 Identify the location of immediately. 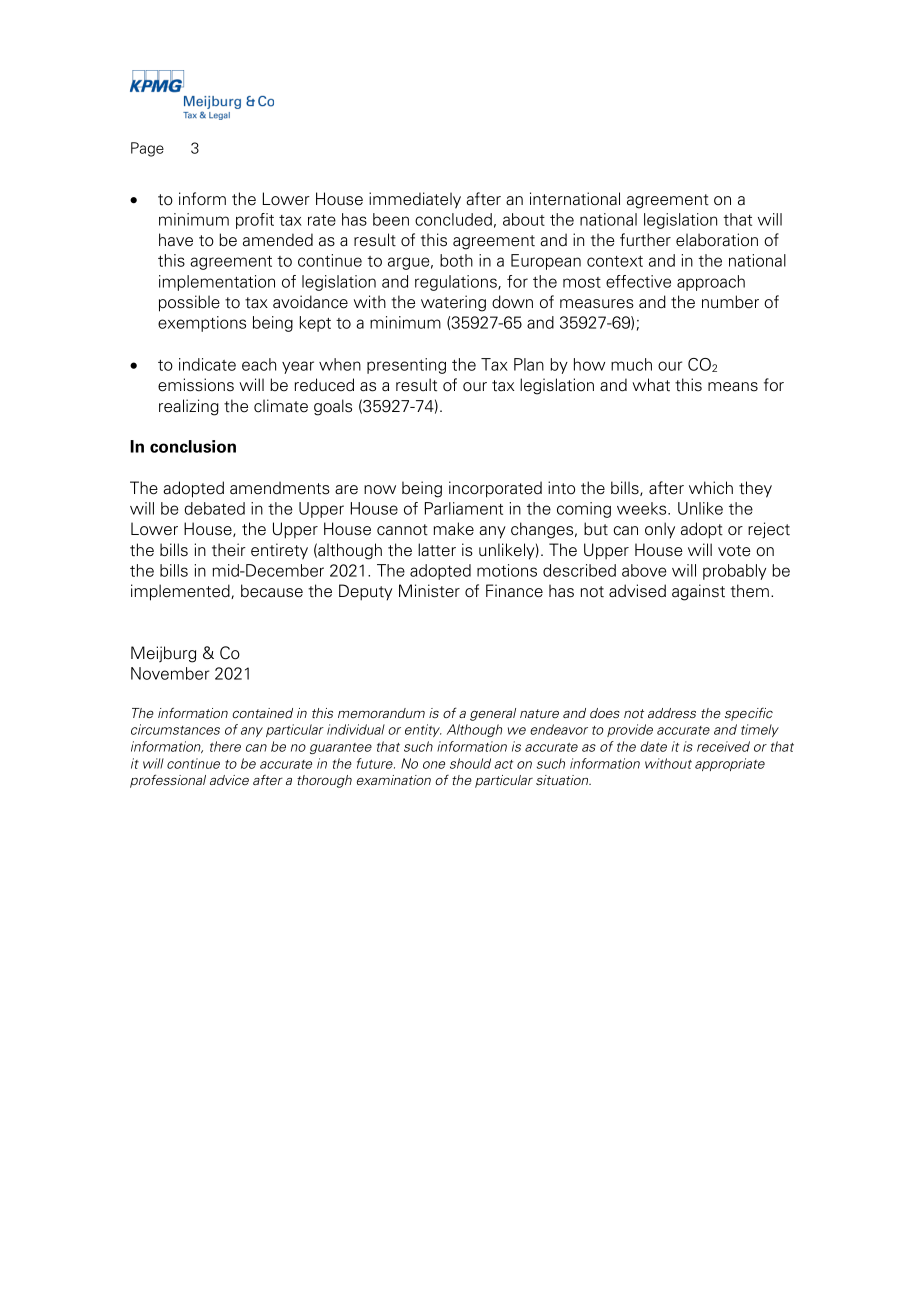
(415, 200).
